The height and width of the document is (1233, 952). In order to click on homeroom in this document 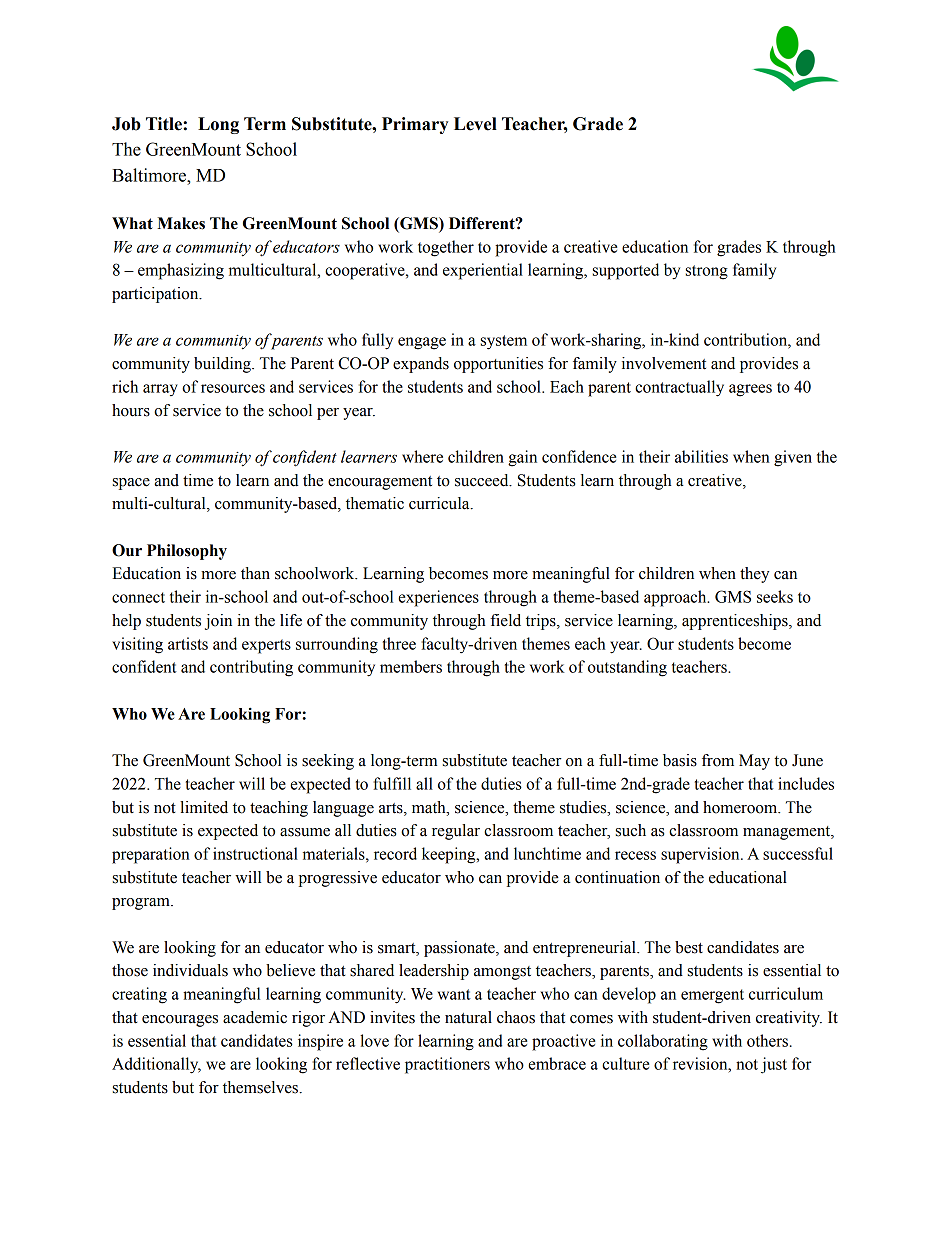, I will do `click(741, 807)`.
